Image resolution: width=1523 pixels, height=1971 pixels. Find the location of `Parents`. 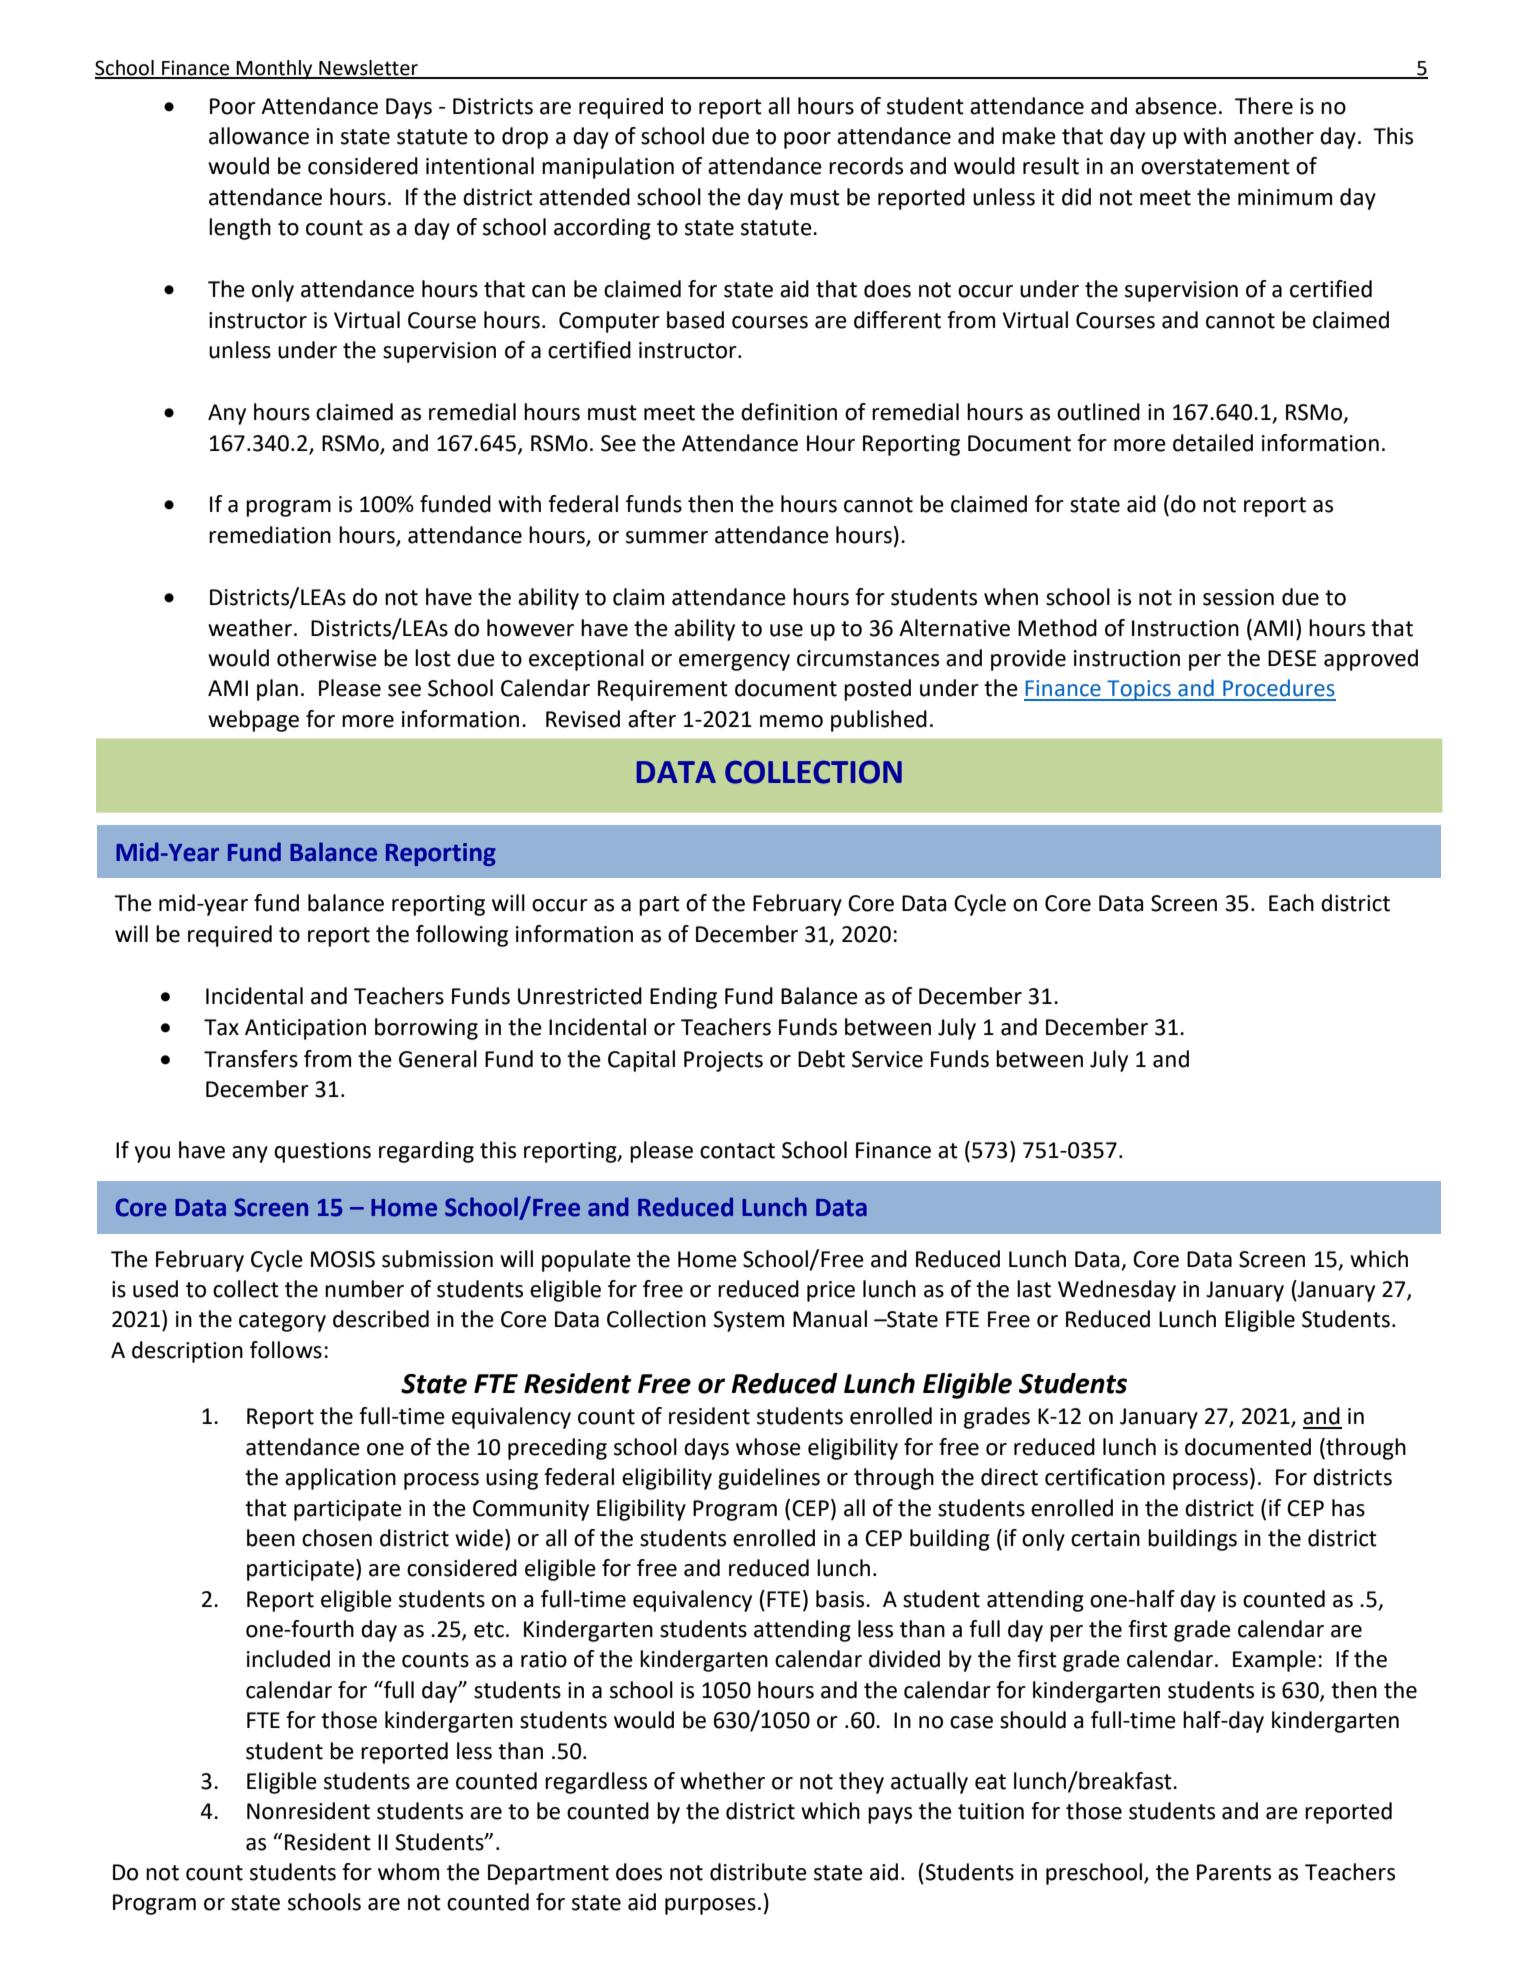

Parents is located at coordinates (1234, 1872).
